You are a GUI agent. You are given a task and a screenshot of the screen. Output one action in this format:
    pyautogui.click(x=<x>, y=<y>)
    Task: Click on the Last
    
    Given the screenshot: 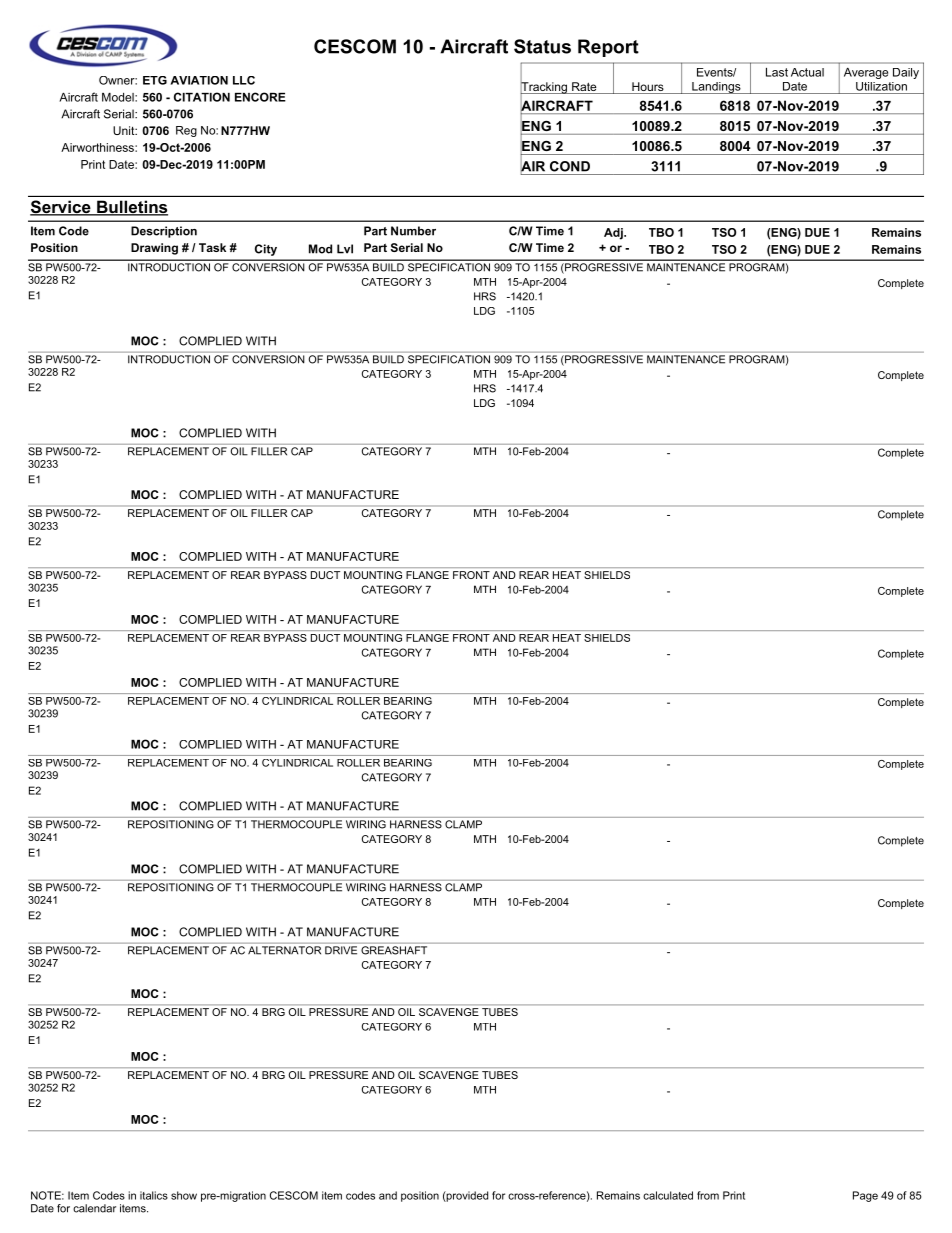 What is the action you would take?
    pyautogui.click(x=777, y=72)
